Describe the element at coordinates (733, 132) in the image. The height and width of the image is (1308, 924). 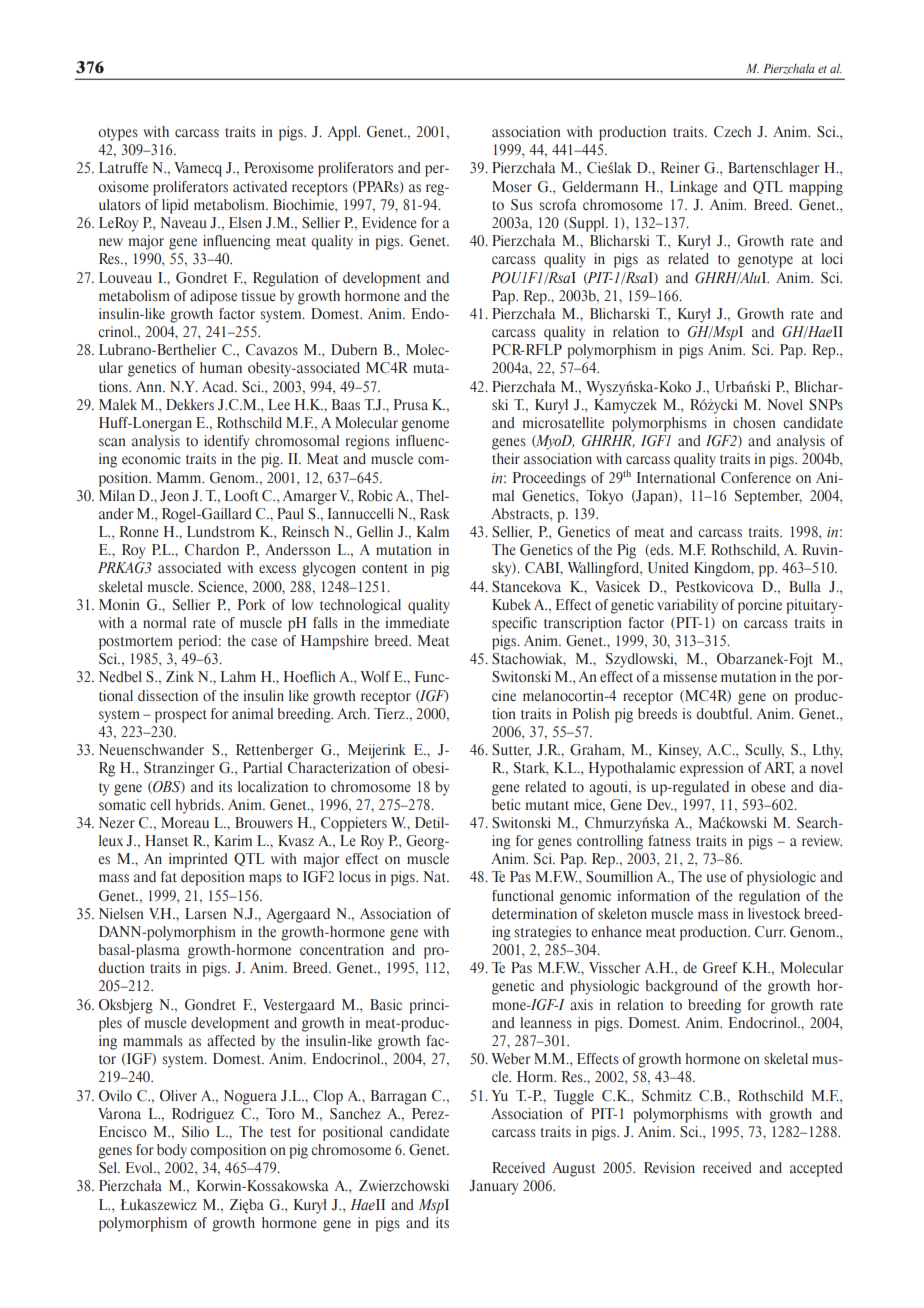
I see `Czech` at that location.
